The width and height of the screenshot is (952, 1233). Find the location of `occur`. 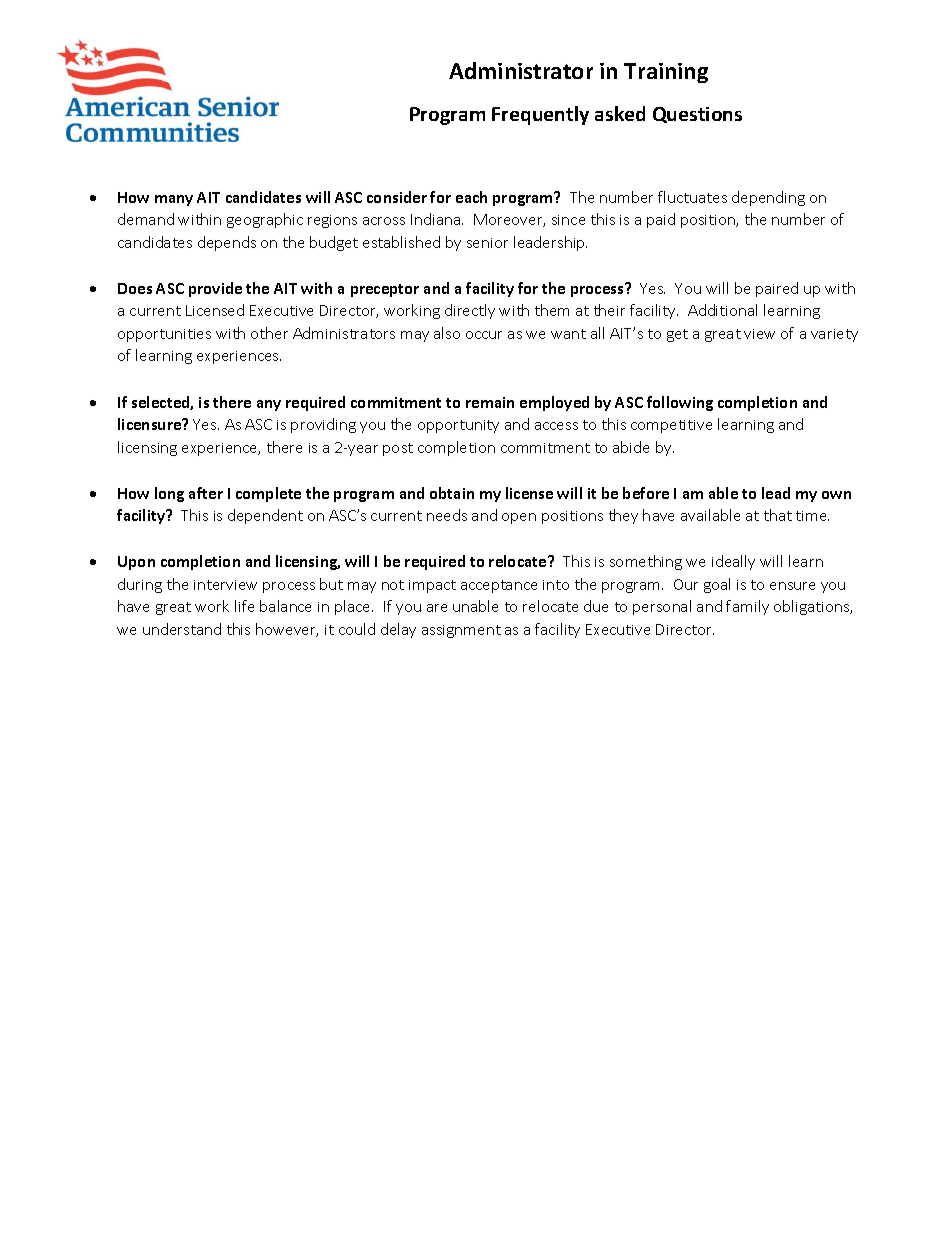

occur is located at coordinates (484, 335).
